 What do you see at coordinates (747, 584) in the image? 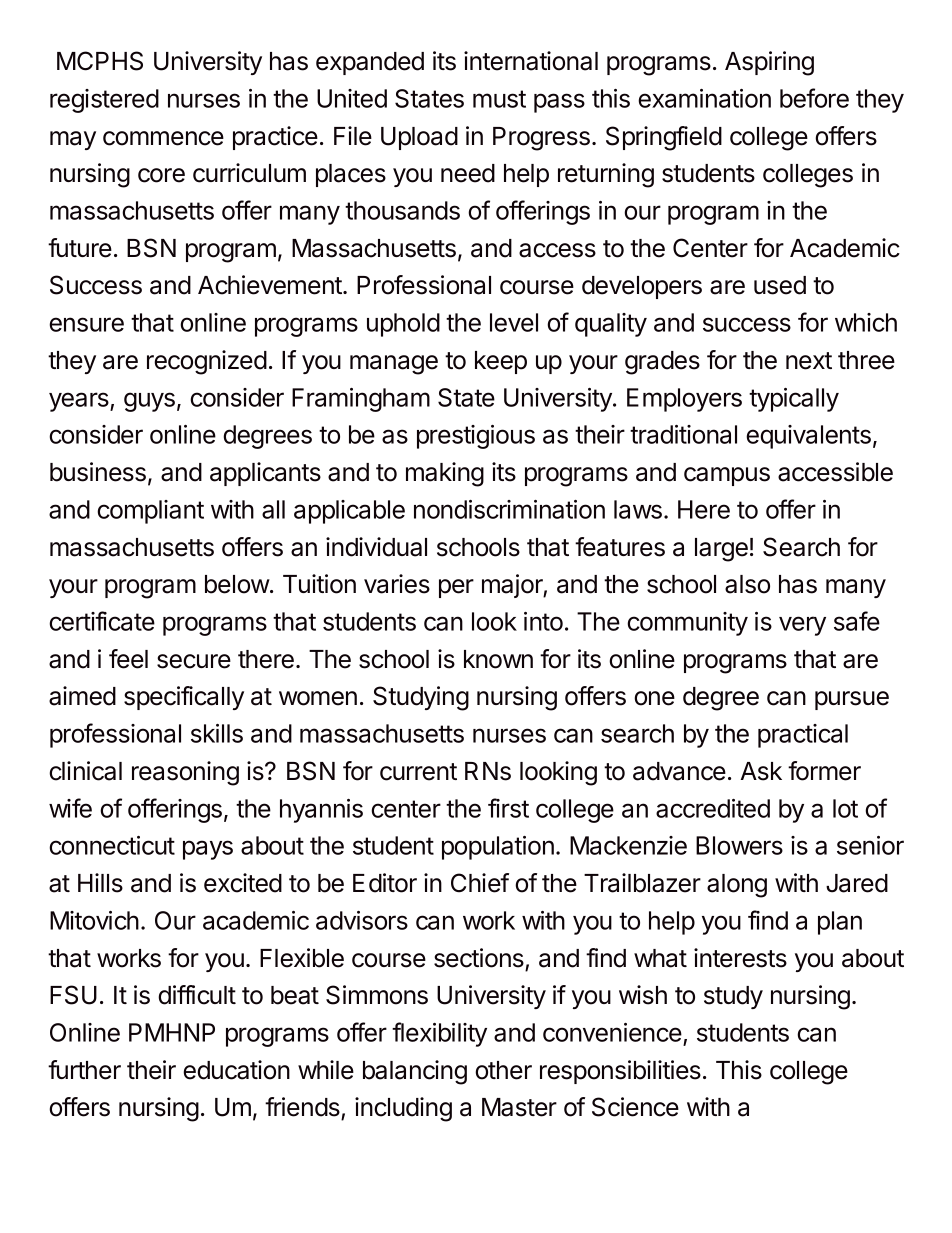
I see `also` at bounding box center [747, 584].
